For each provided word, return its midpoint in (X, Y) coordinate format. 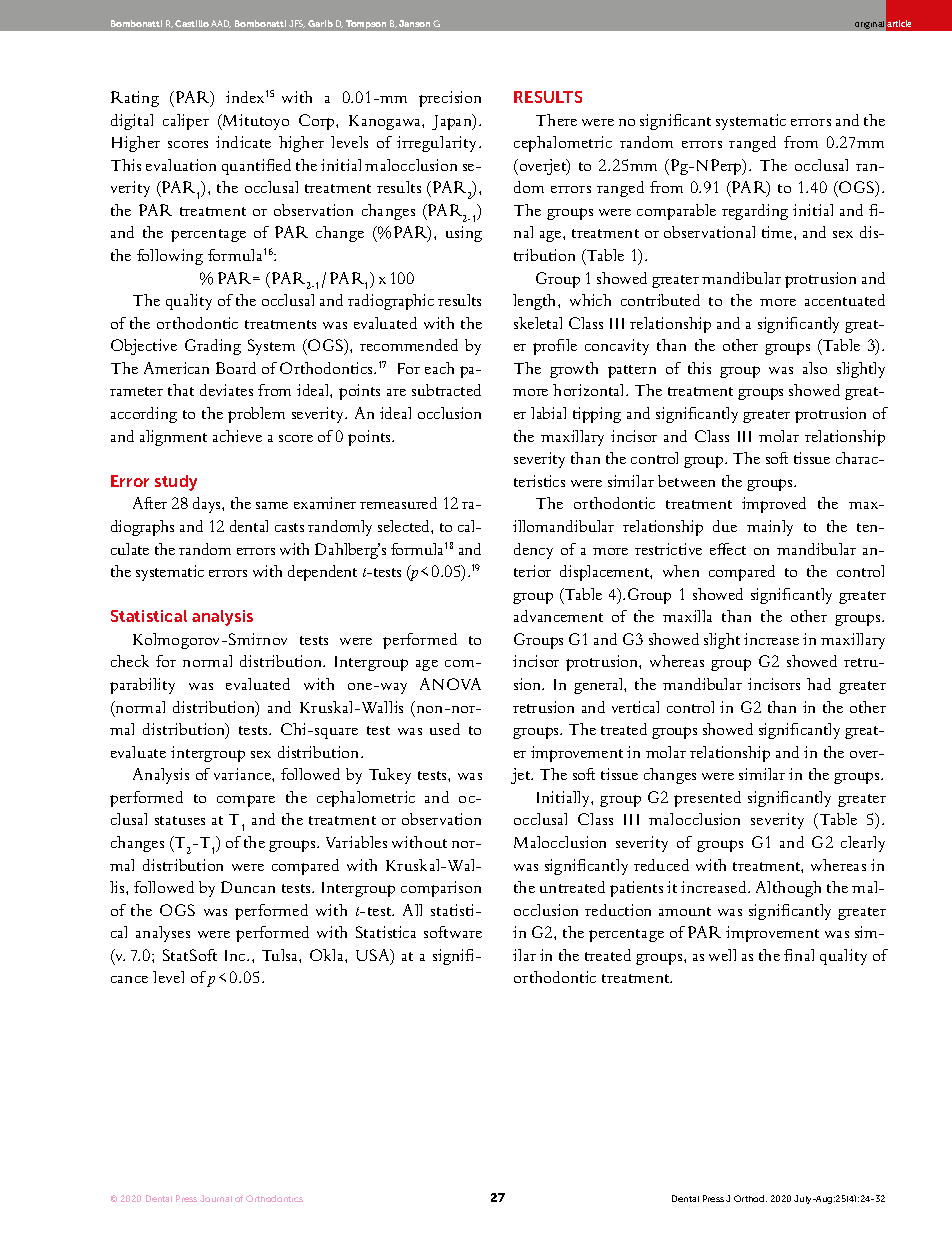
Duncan (248, 887)
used (445, 729)
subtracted (446, 390)
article (899, 23)
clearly (863, 844)
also (815, 368)
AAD (221, 24)
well (722, 955)
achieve (237, 436)
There (556, 120)
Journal (216, 1198)
